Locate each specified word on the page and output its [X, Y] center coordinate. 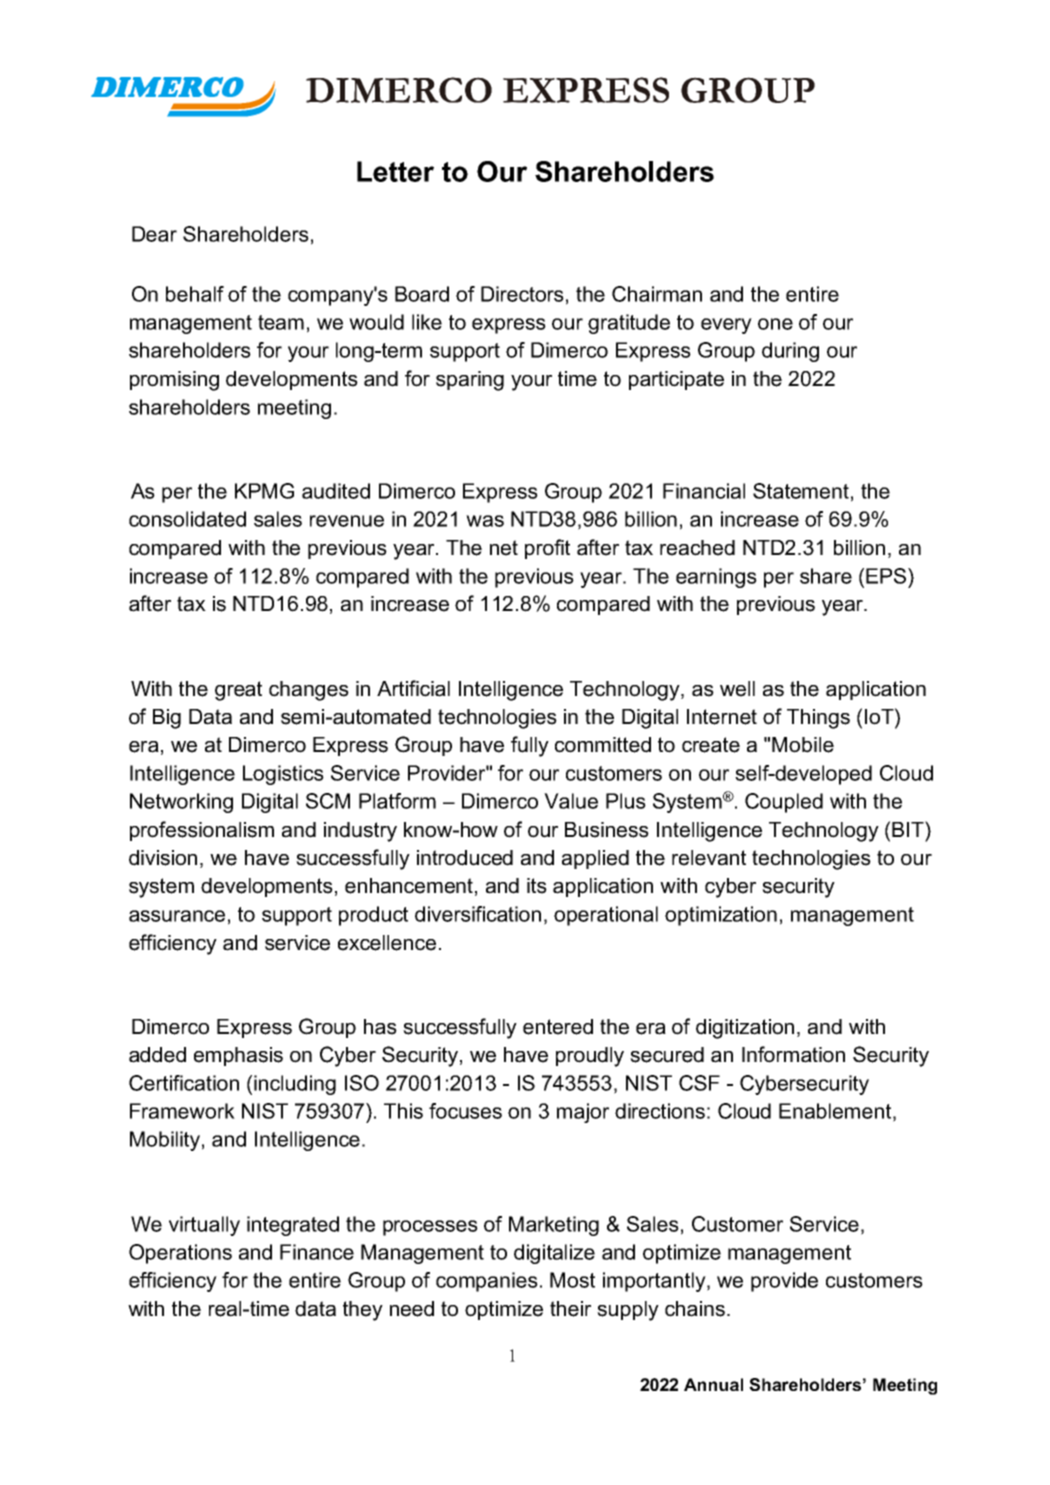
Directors [522, 294]
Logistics [283, 775]
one [775, 324]
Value [571, 801]
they [363, 1311]
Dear [154, 234]
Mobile [803, 745]
